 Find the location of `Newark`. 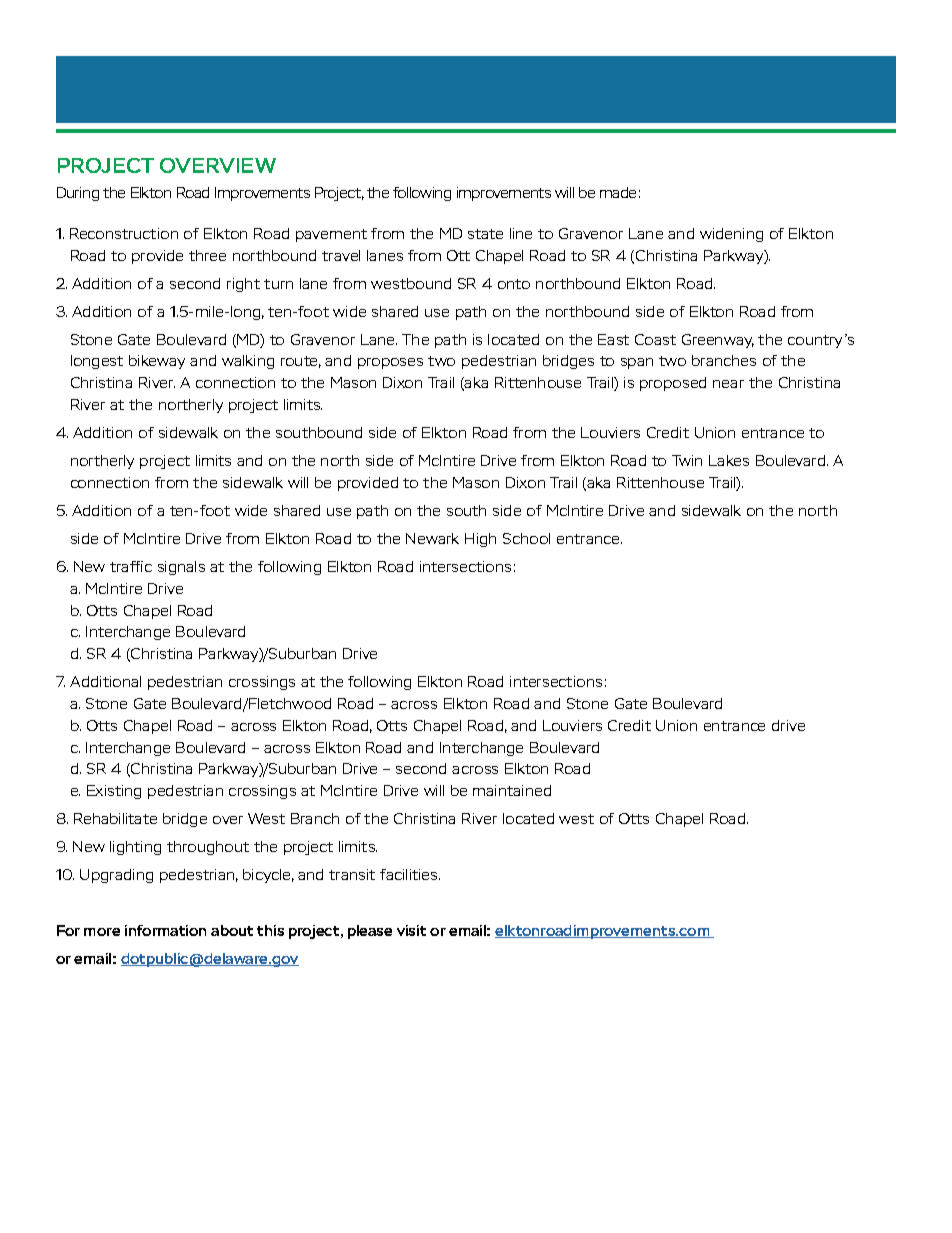

Newark is located at coordinates (432, 538).
